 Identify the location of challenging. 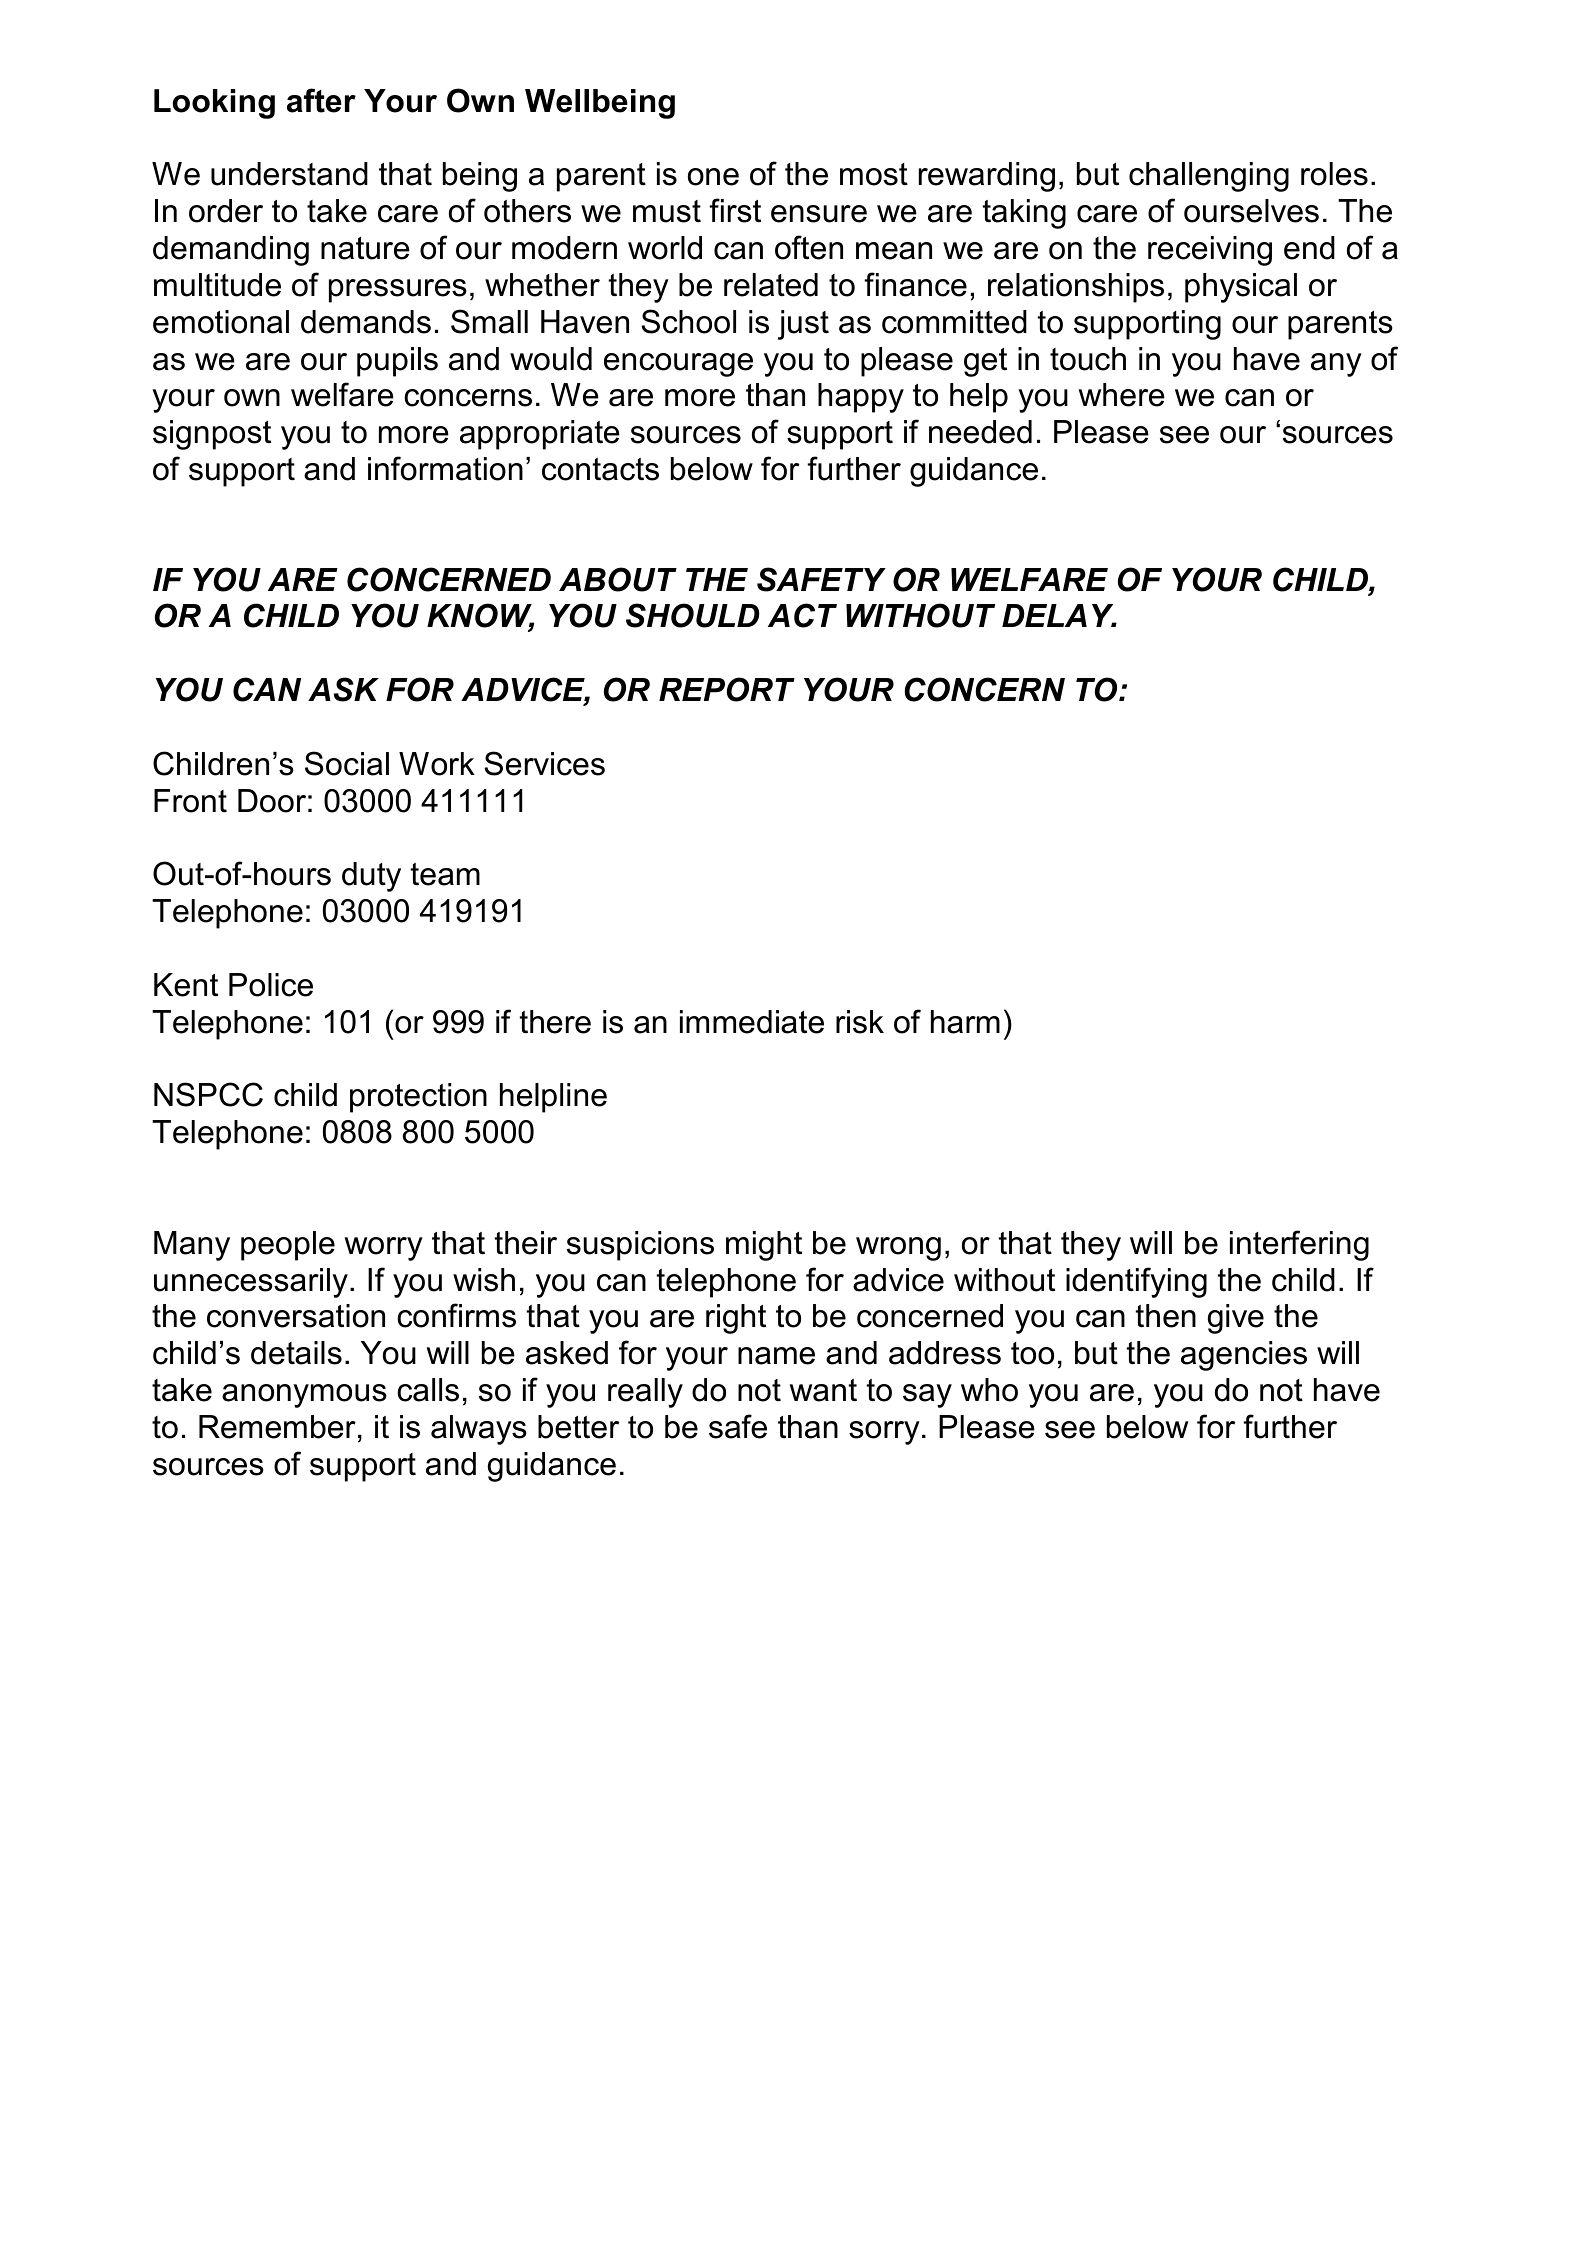
(1209, 177).
